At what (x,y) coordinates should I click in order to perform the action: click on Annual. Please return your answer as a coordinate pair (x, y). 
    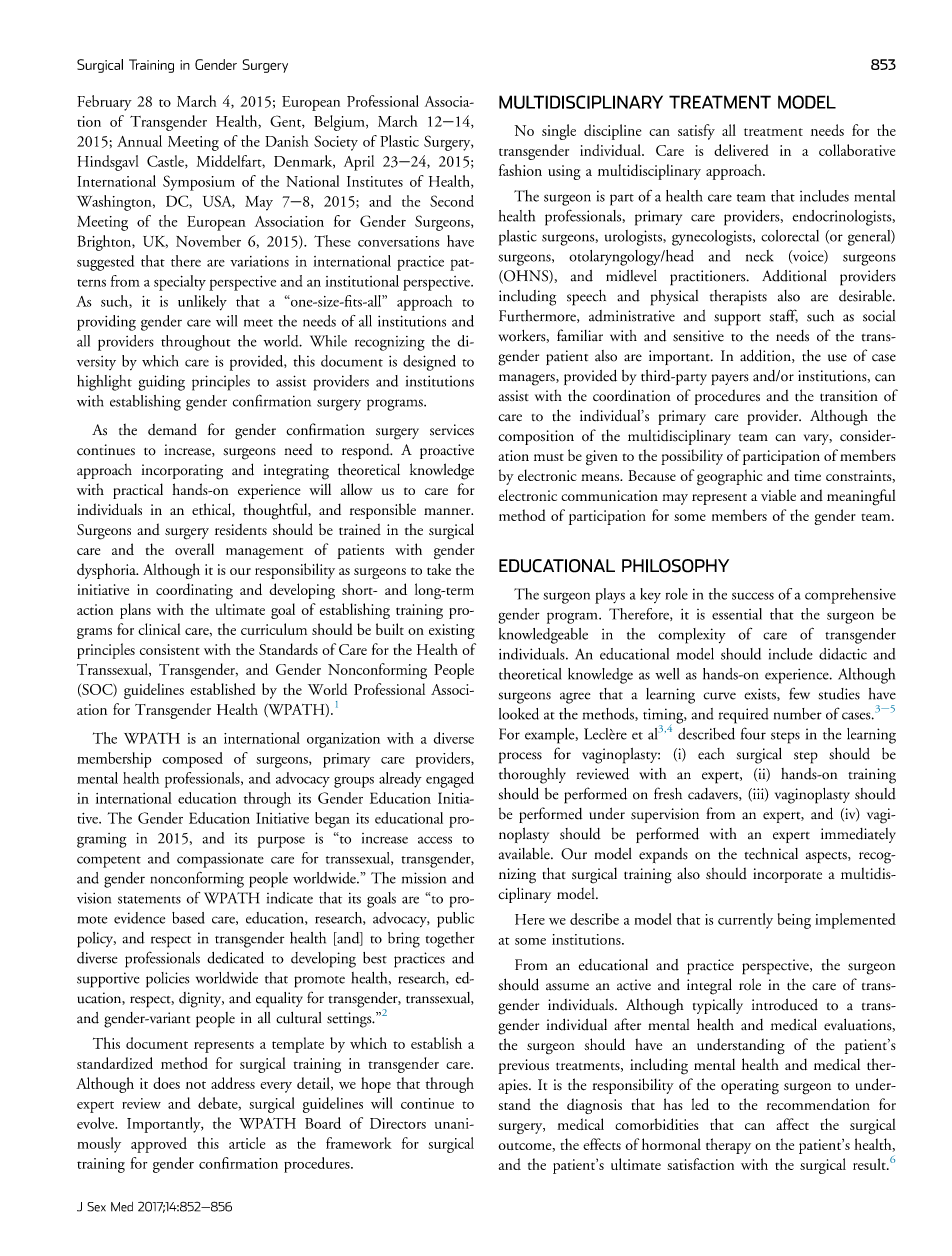
    Looking at the image, I should click on (139, 141).
